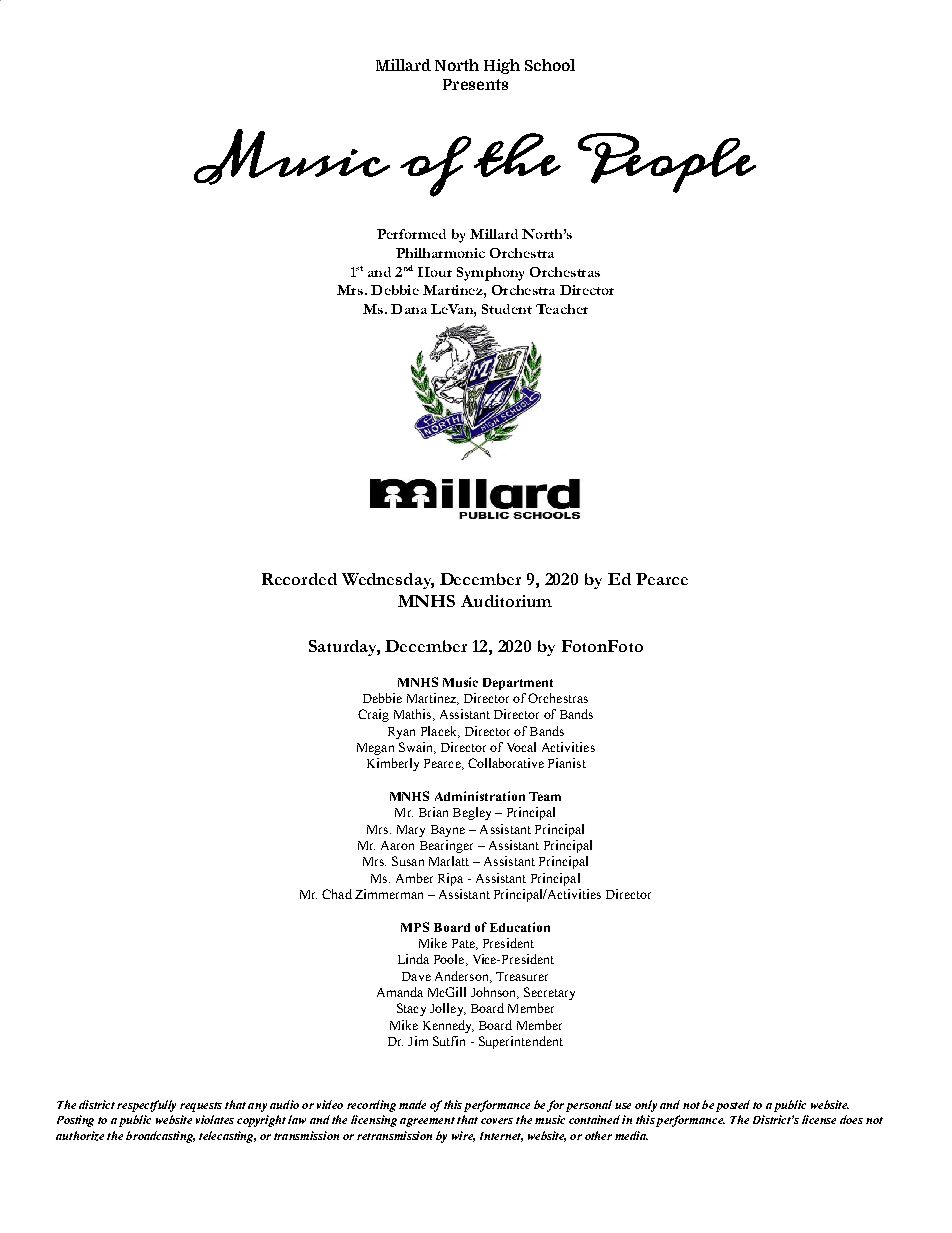  What do you see at coordinates (146, 1106) in the page?
I see `respectfully` at bounding box center [146, 1106].
